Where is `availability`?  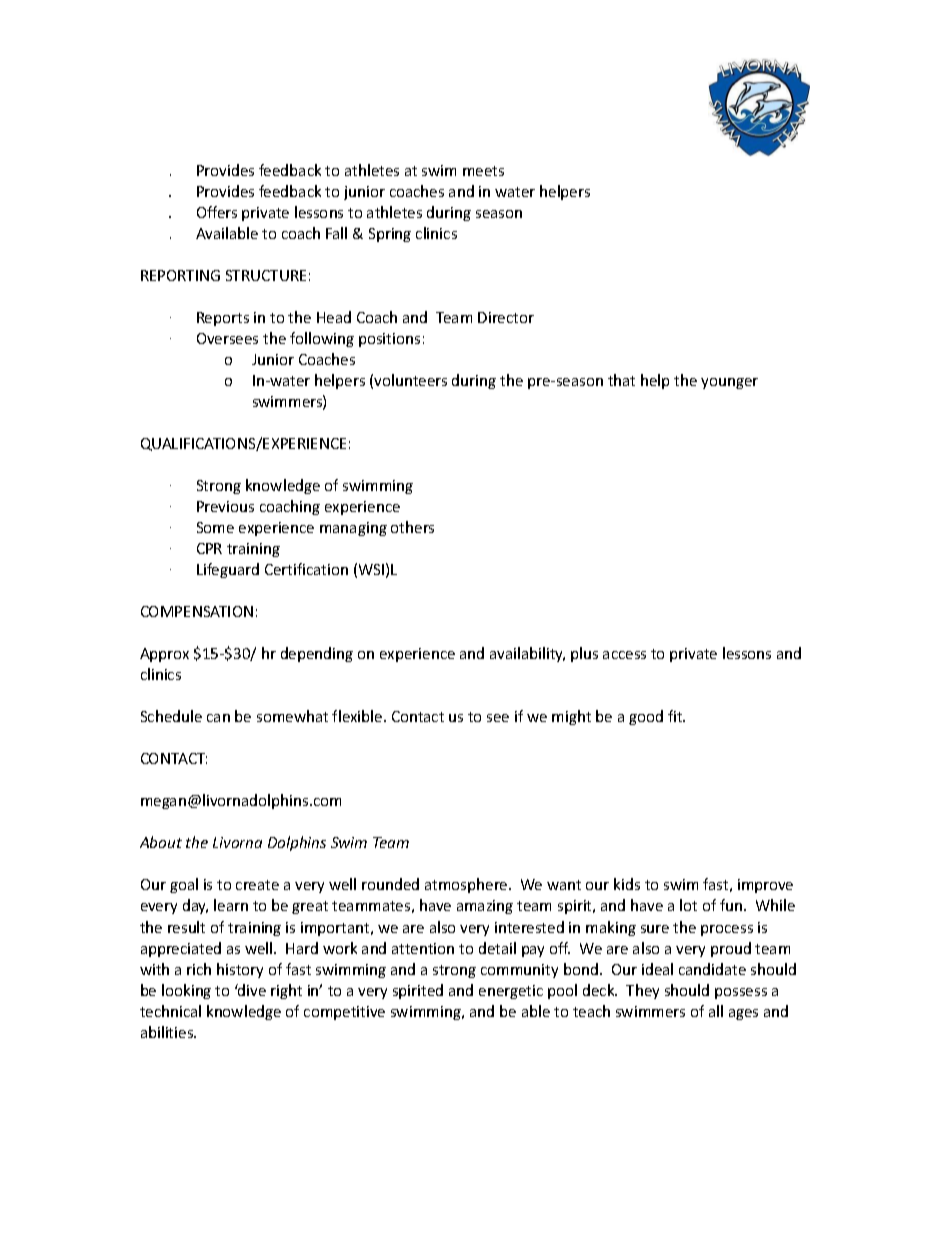 availability is located at coordinates (527, 654).
